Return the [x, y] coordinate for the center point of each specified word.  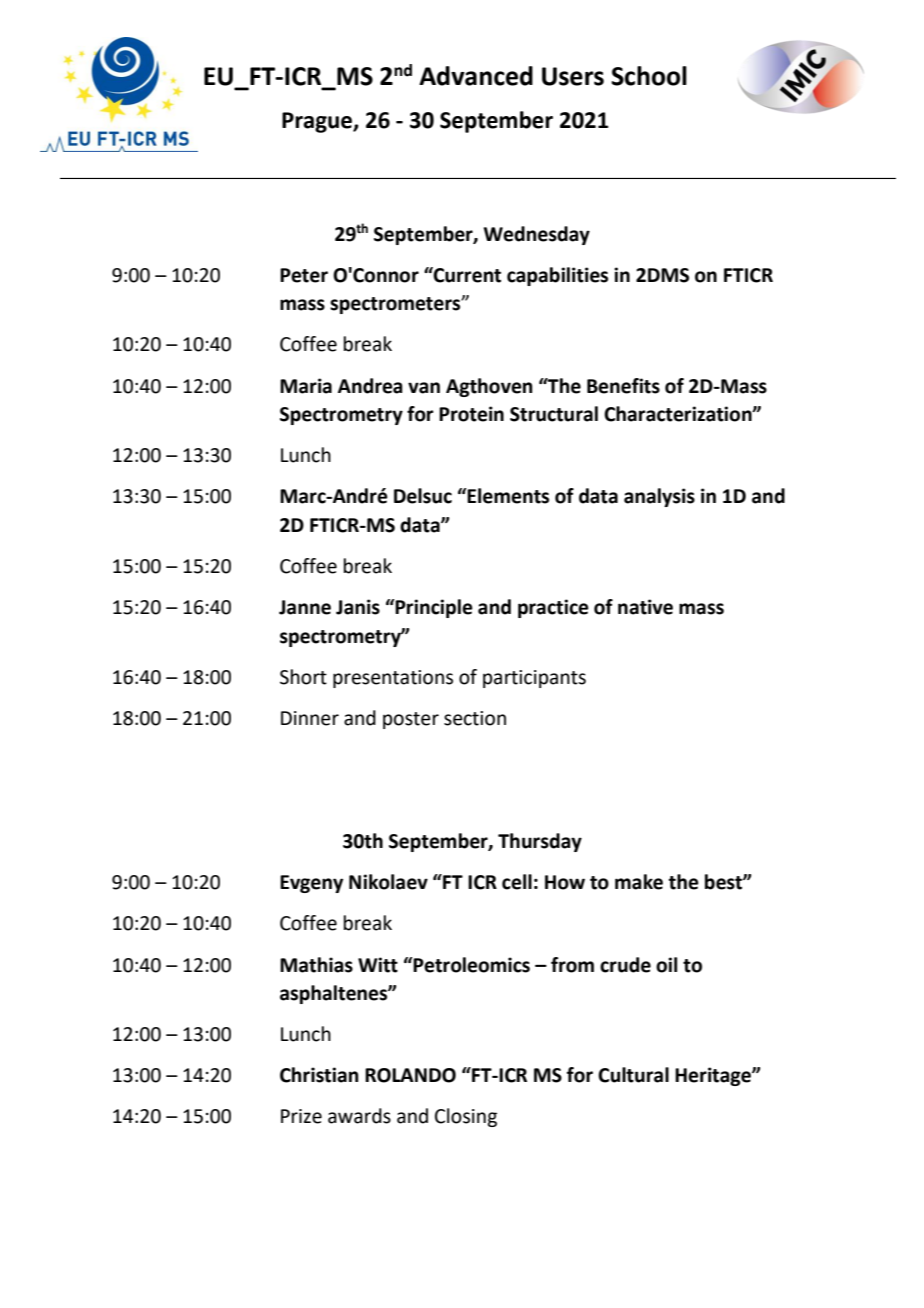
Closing [466, 1117]
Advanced [476, 76]
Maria [306, 386]
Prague [318, 122]
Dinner [310, 718]
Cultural [633, 1075]
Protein [471, 414]
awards [359, 1116]
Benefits [623, 386]
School [649, 76]
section [475, 718]
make [639, 882]
